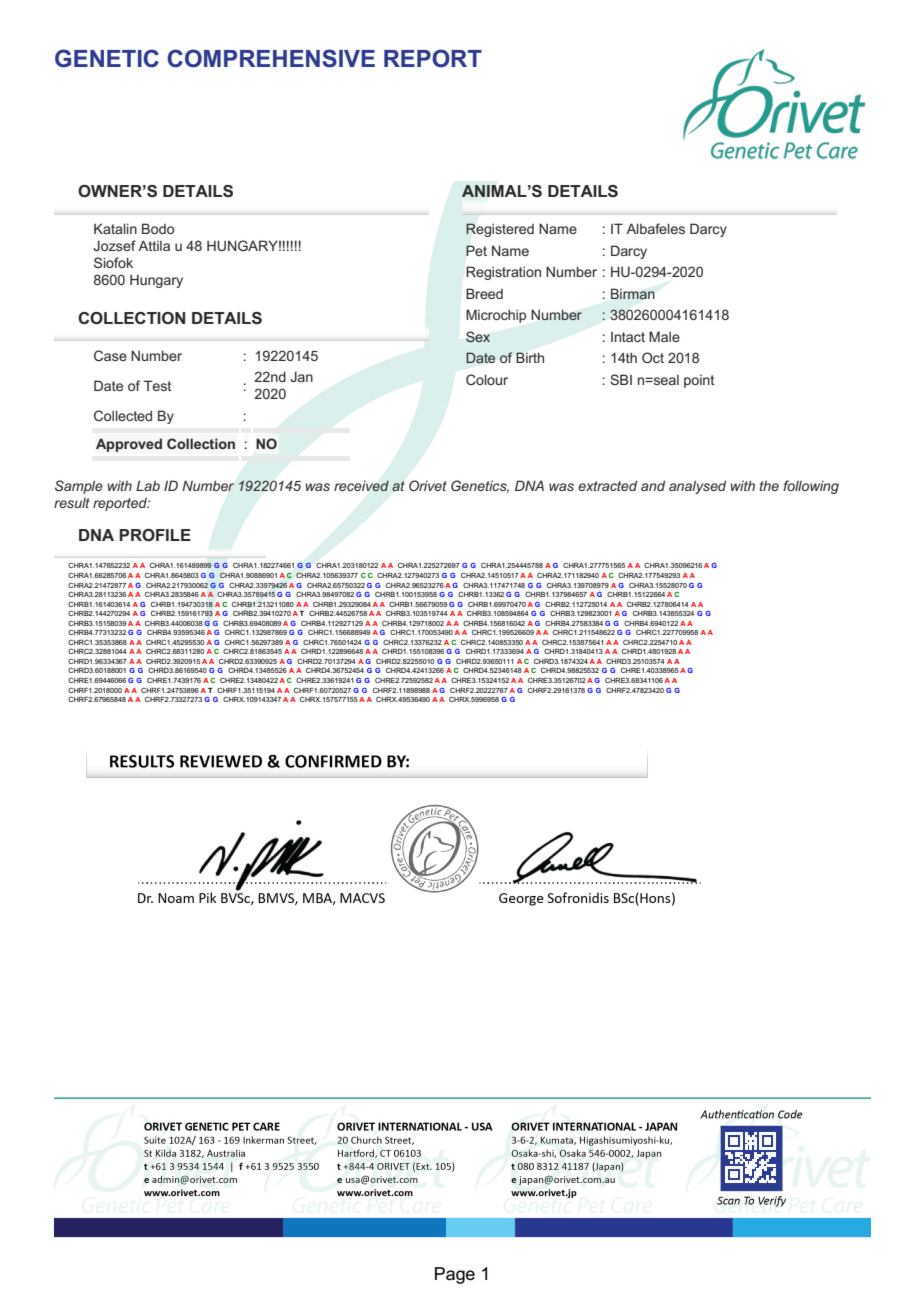  Describe the element at coordinates (271, 58) in the screenshot. I see `COMPREHENSIVE` at that location.
